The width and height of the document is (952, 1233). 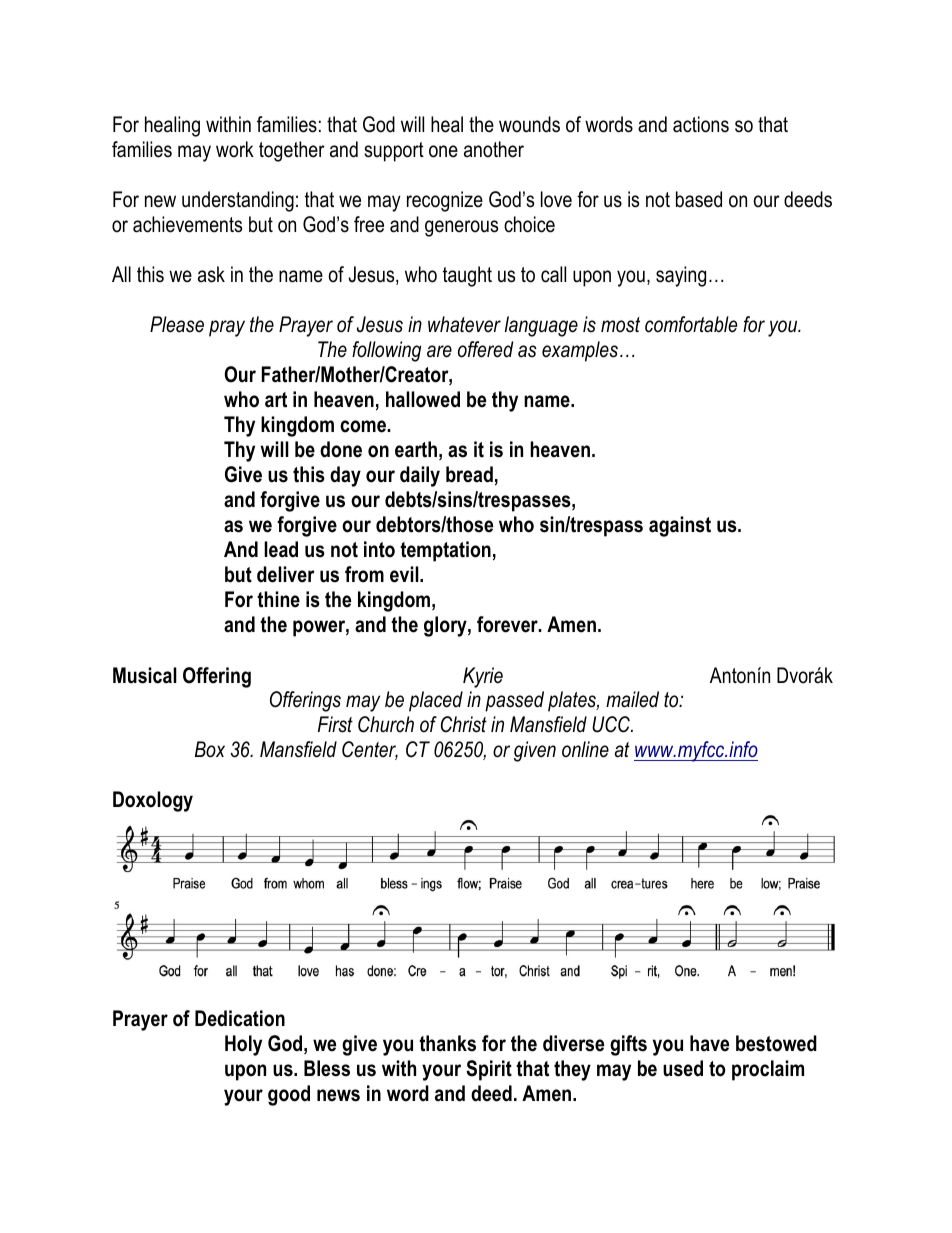 I want to click on UCC, so click(x=612, y=724).
